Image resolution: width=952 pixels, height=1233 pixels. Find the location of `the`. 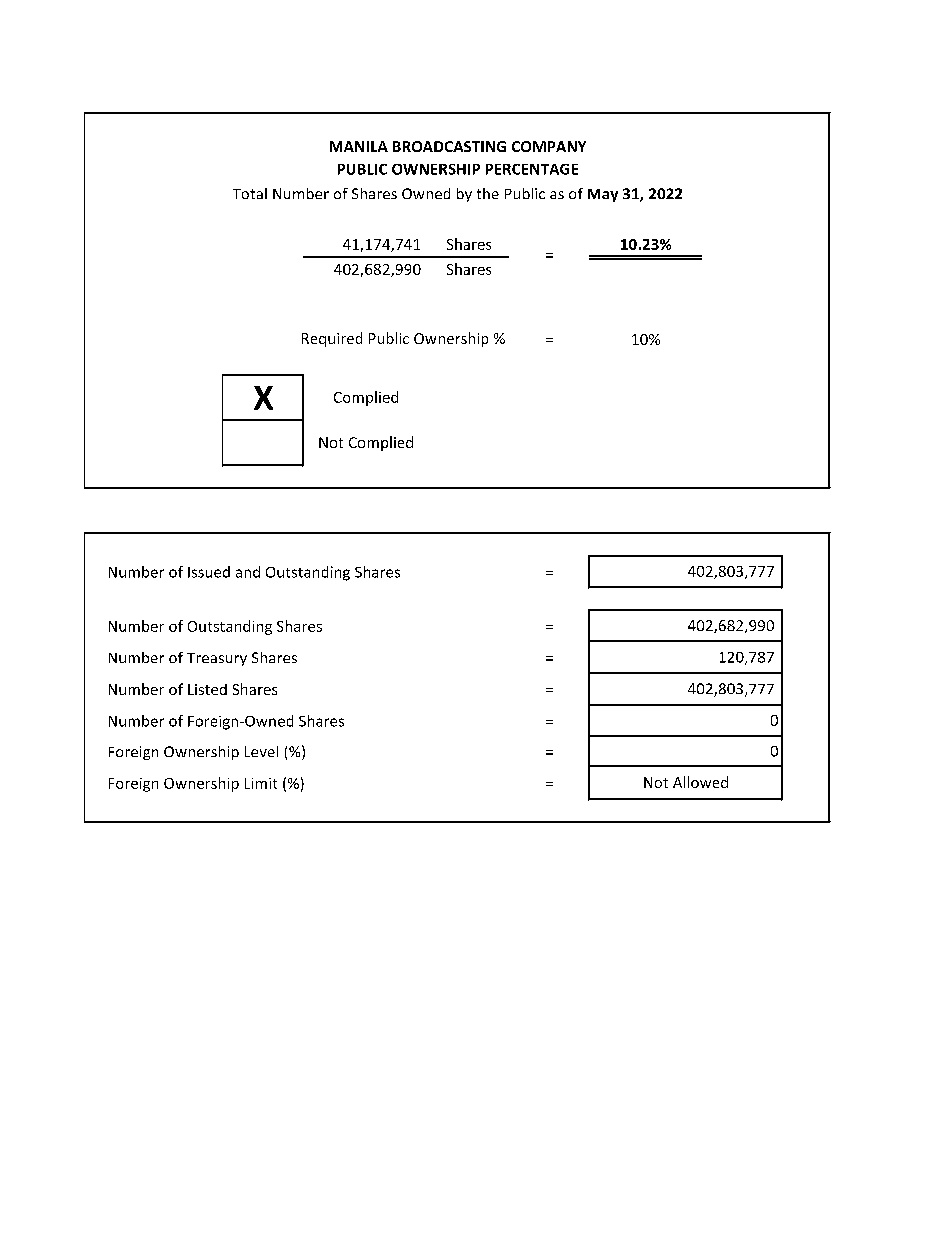

the is located at coordinates (488, 193).
